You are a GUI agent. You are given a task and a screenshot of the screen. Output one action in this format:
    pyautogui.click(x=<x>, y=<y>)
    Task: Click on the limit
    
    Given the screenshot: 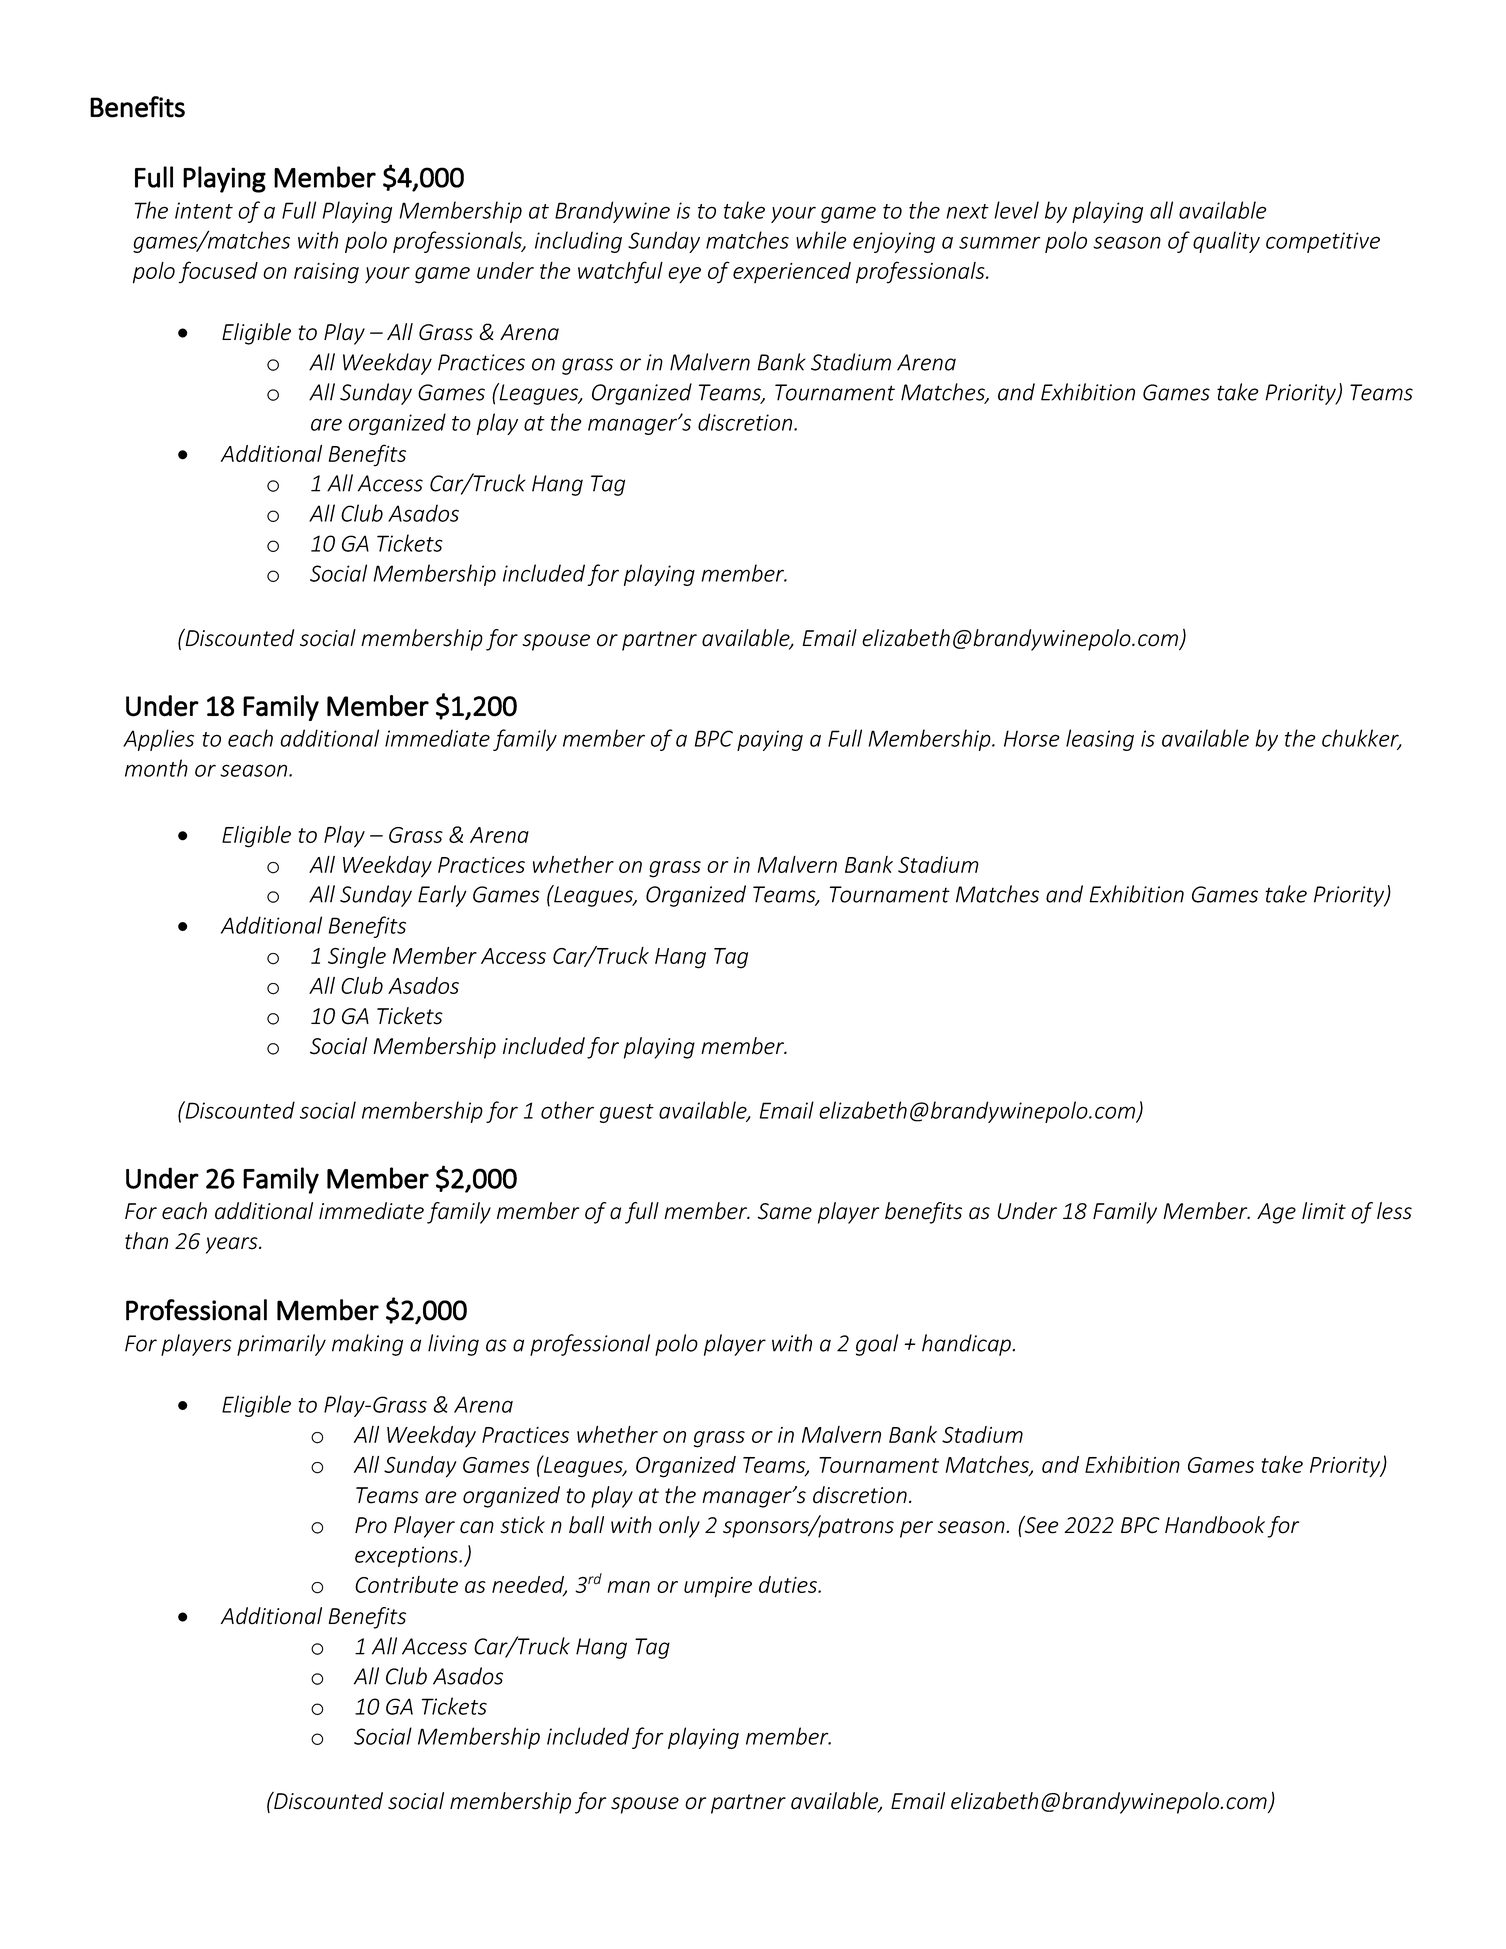 What is the action you would take?
    pyautogui.click(x=1324, y=1211)
